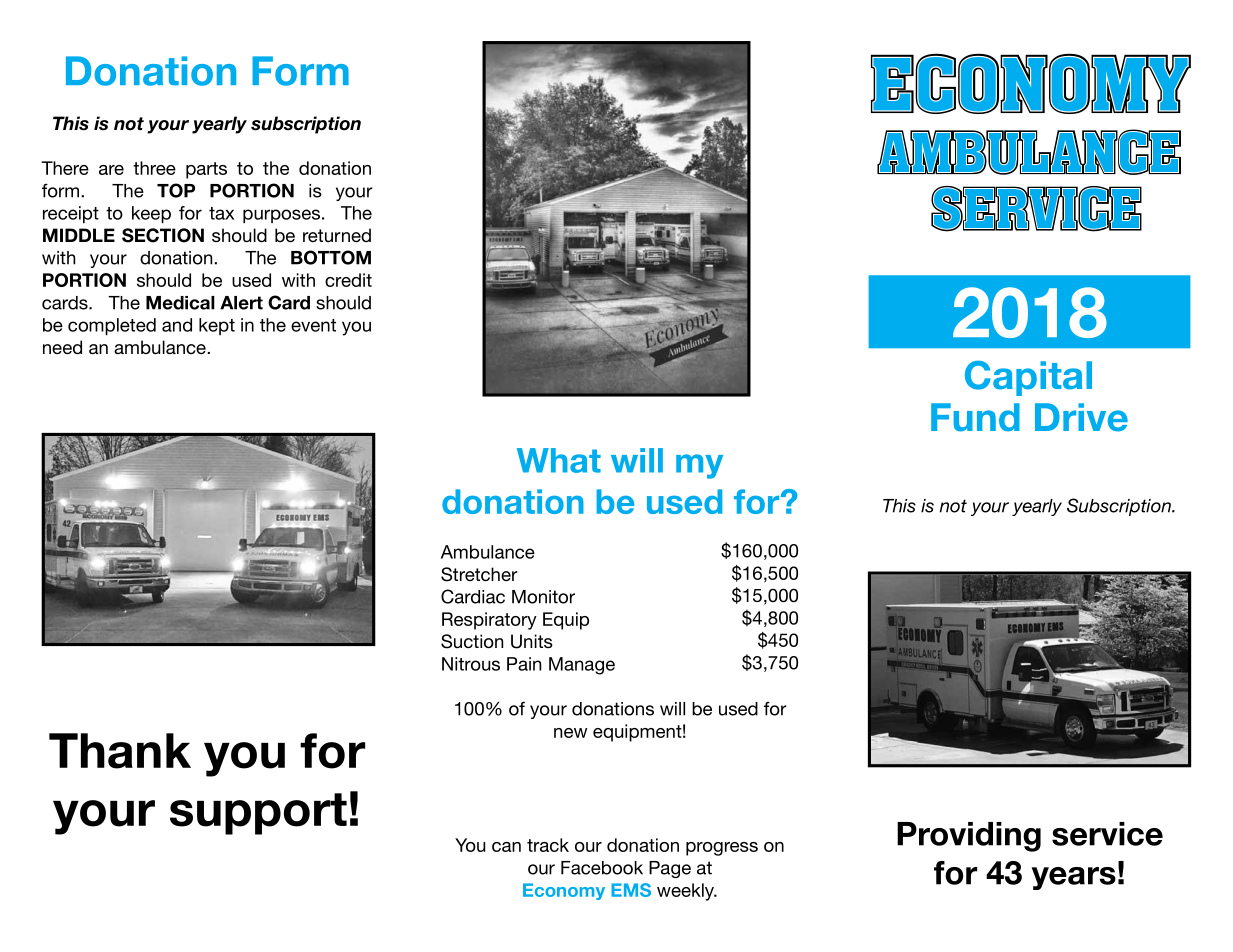 Image resolution: width=1233 pixels, height=952 pixels. I want to click on returned, so click(337, 235).
